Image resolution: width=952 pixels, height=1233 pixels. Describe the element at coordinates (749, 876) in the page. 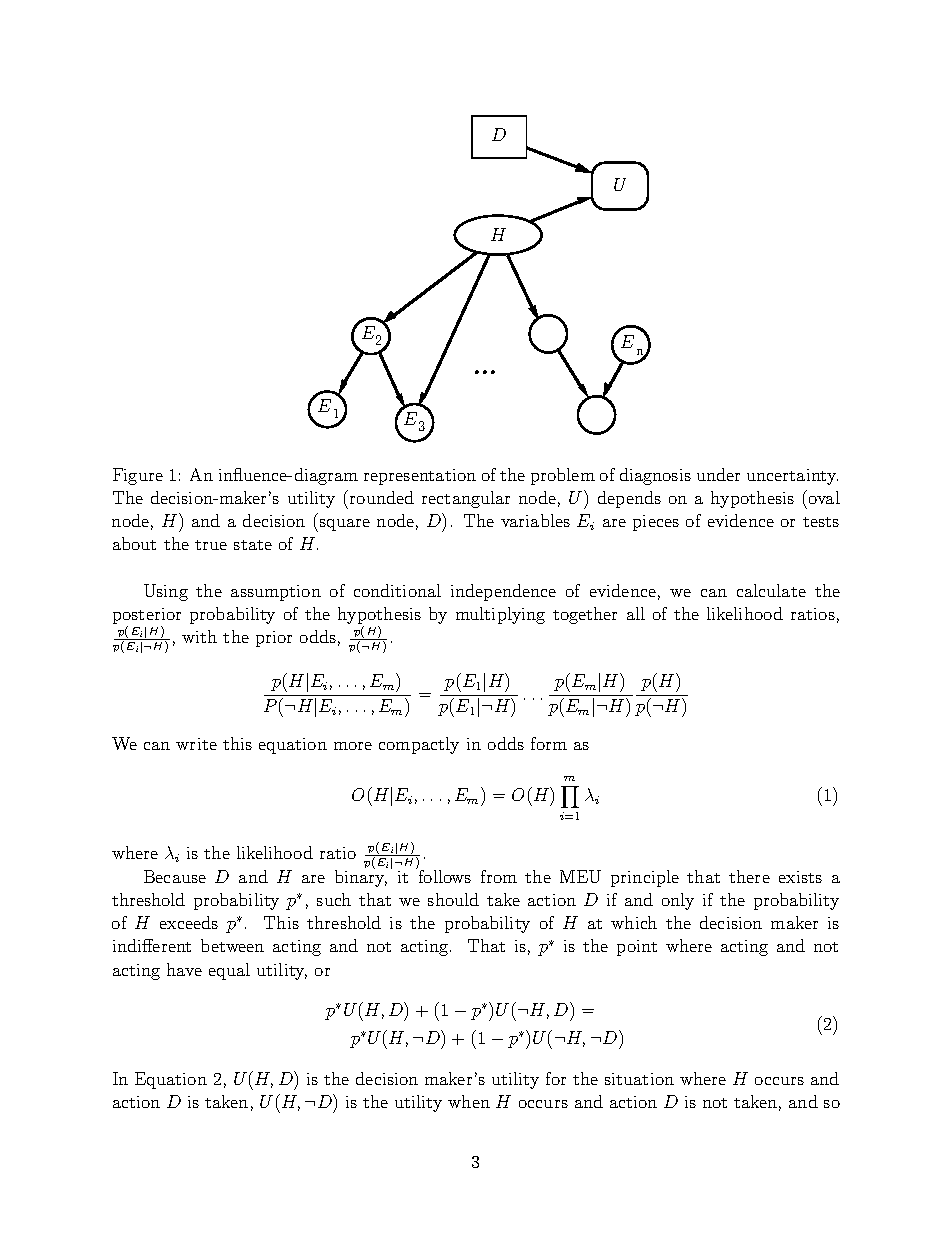

I see `there` at that location.
